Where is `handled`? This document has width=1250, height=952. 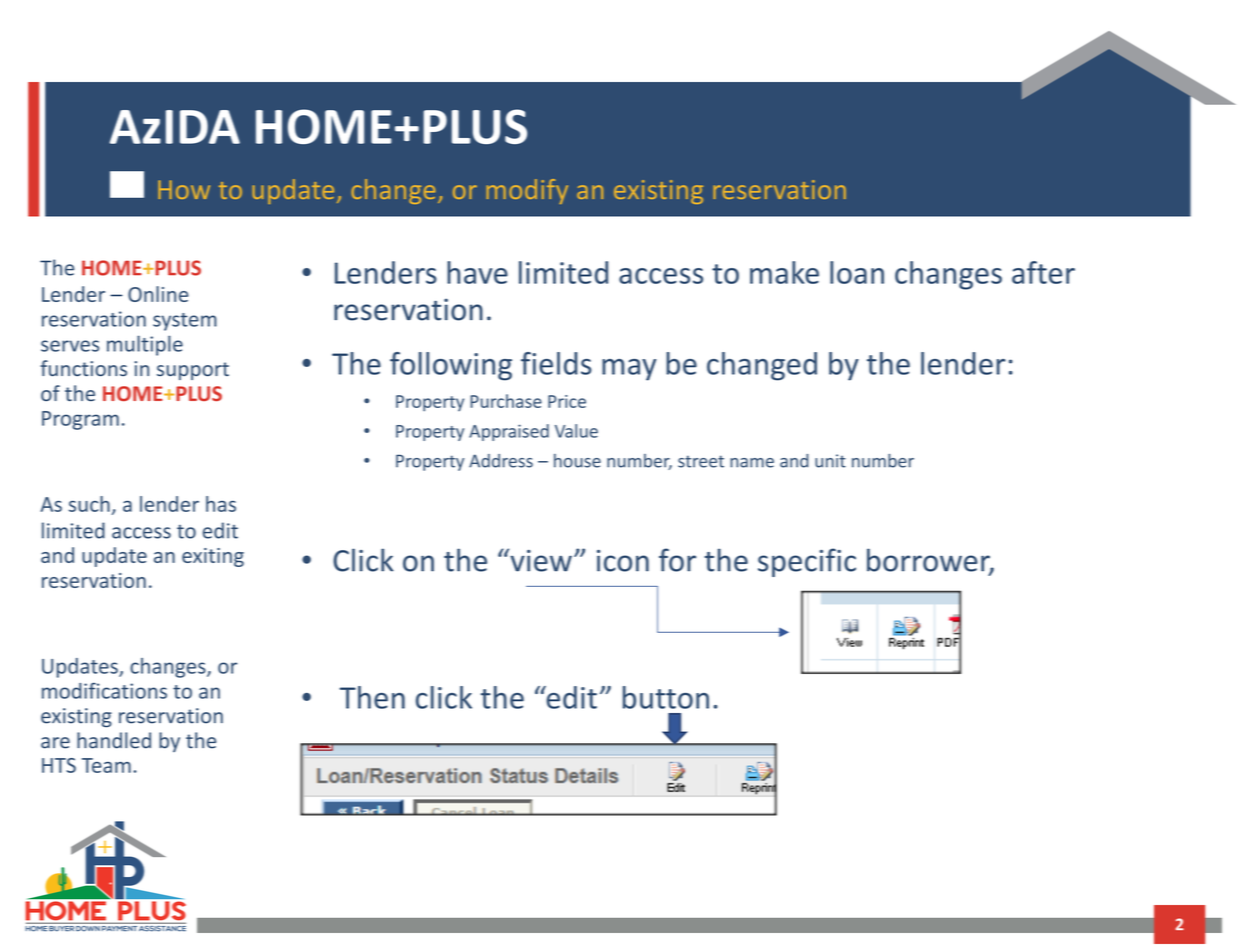
handled is located at coordinates (114, 740).
